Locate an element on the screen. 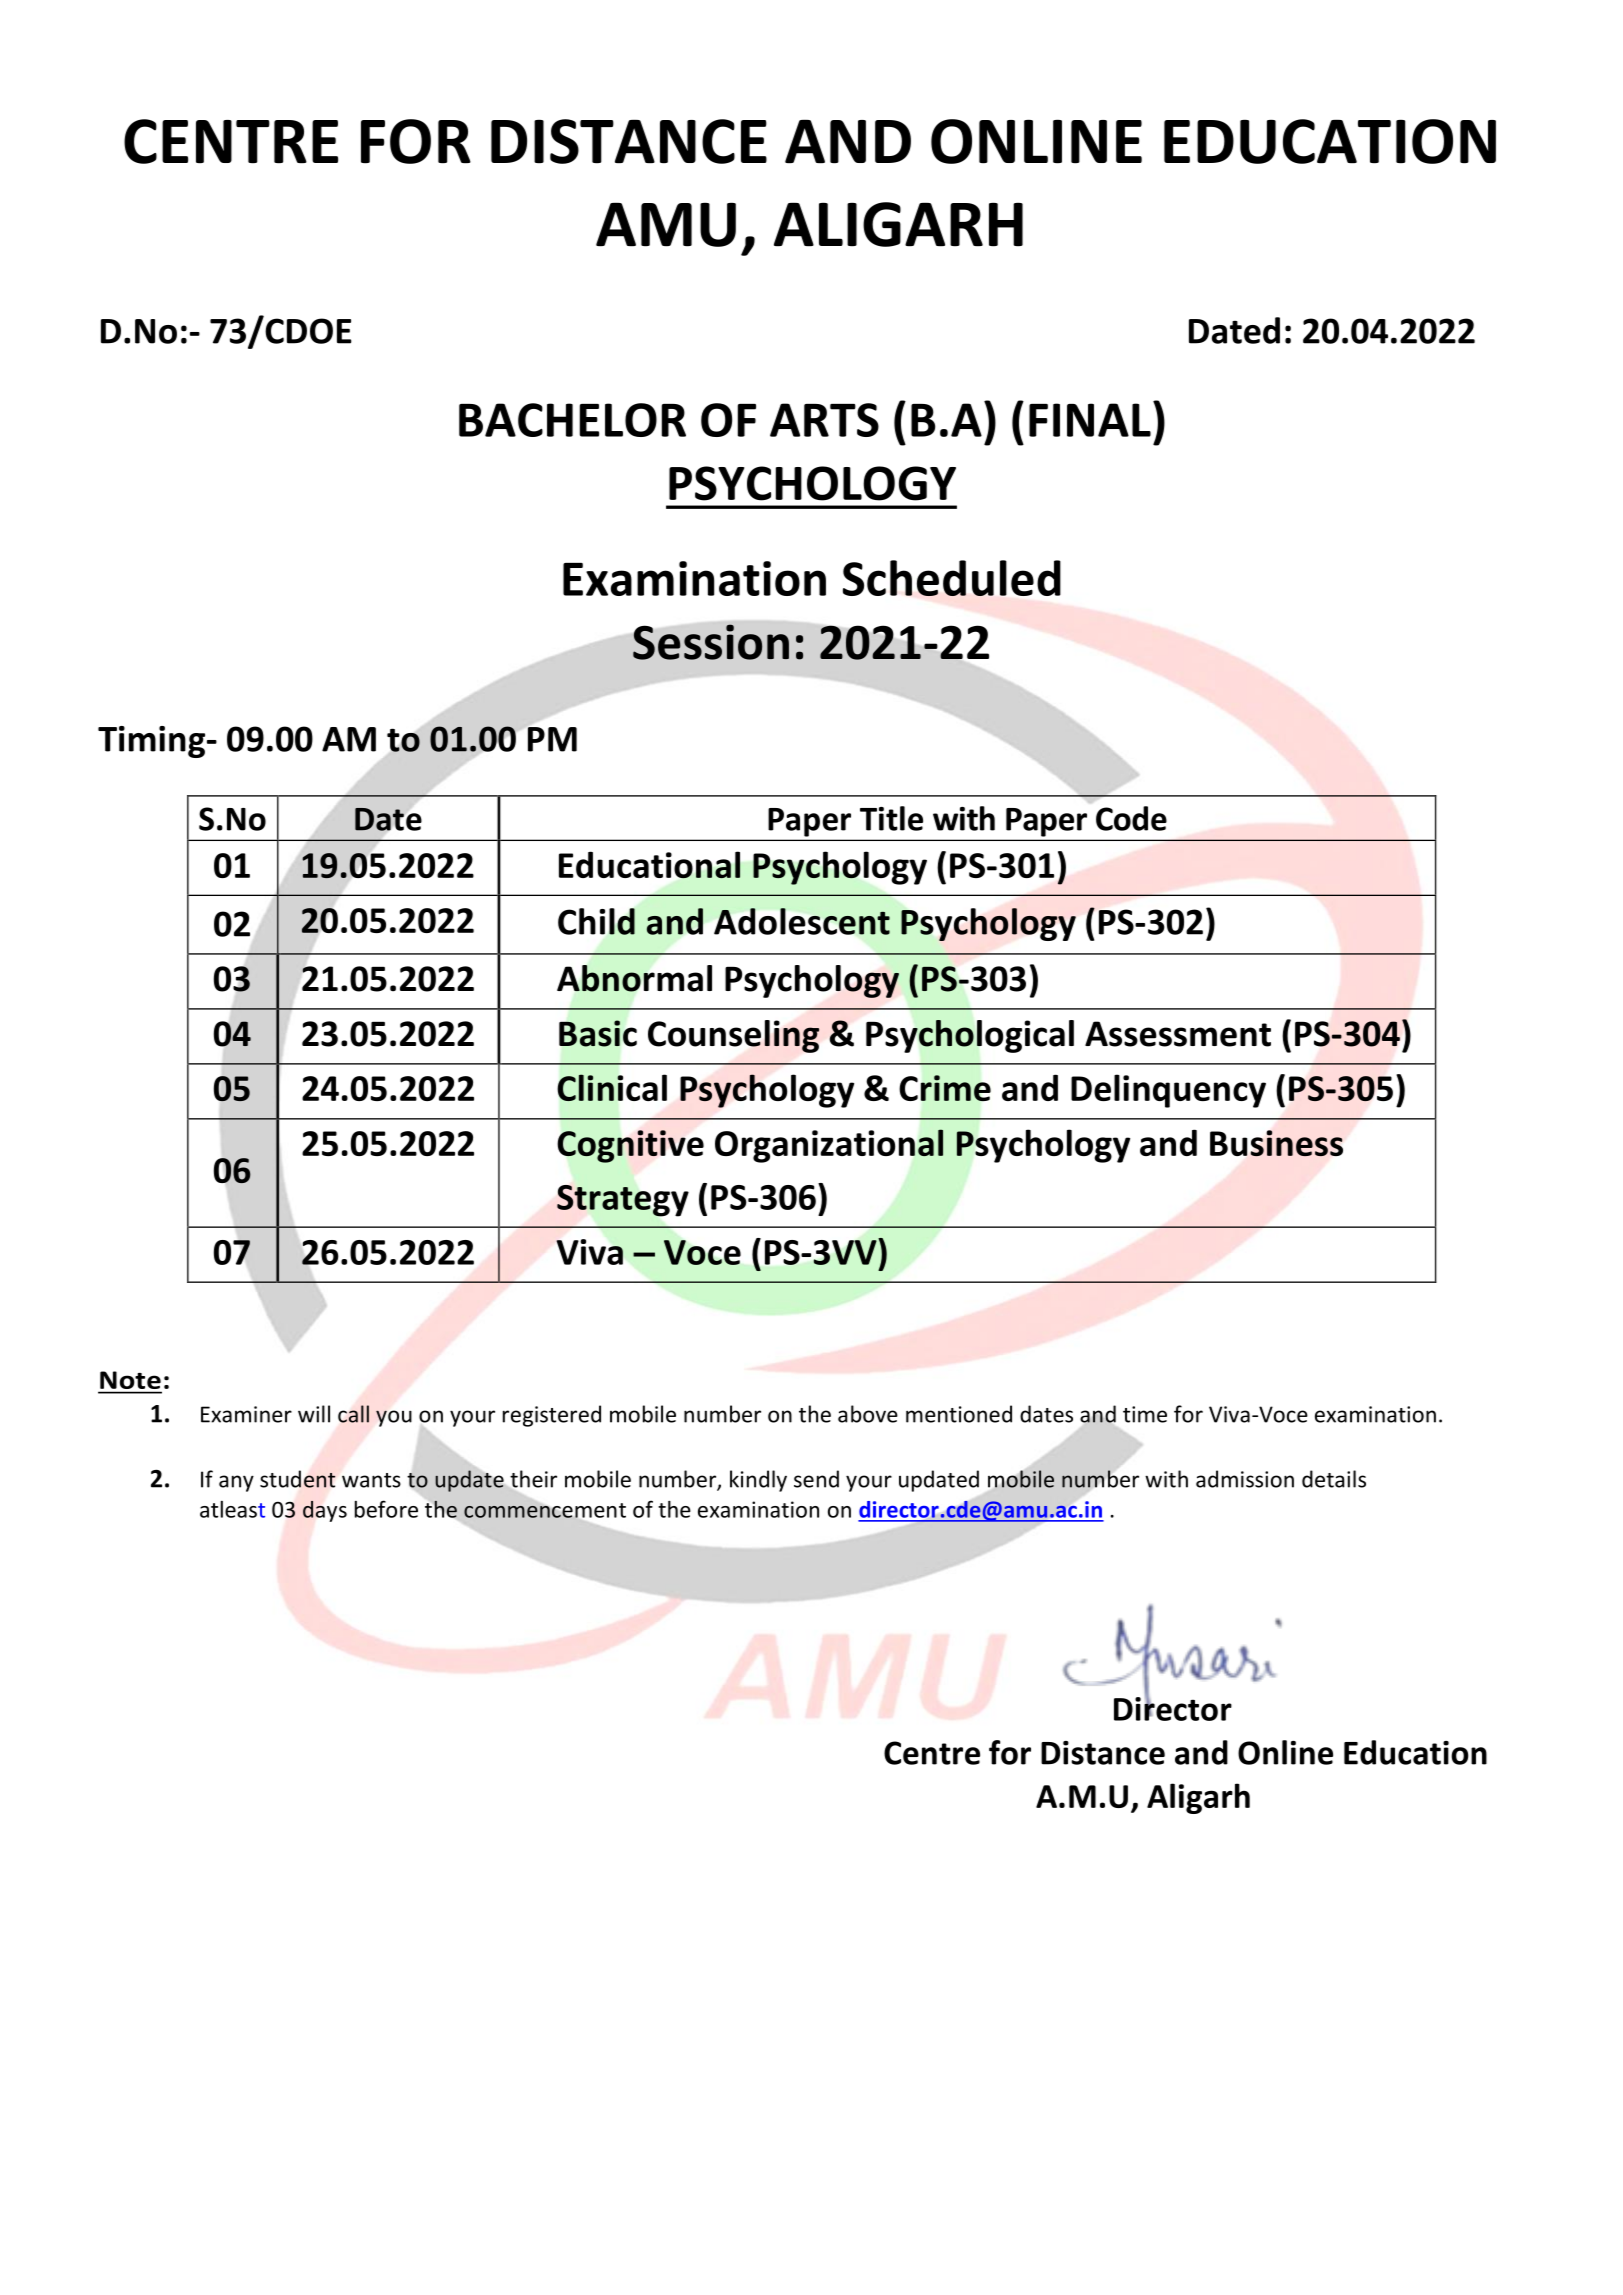 This screenshot has height=2295, width=1623. Code is located at coordinates (1131, 818).
